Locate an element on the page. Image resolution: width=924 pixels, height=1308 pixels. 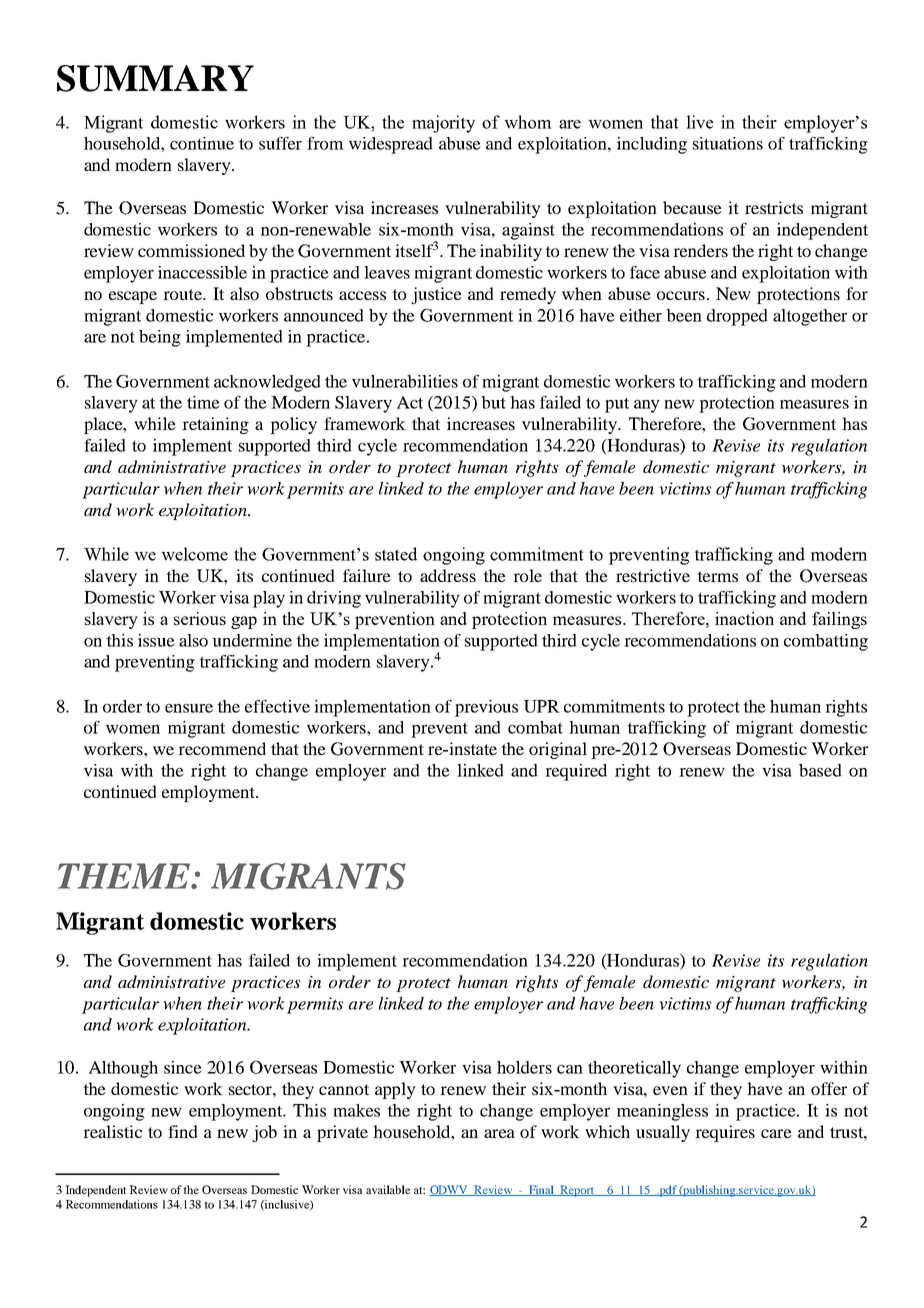
address is located at coordinates (448, 575).
